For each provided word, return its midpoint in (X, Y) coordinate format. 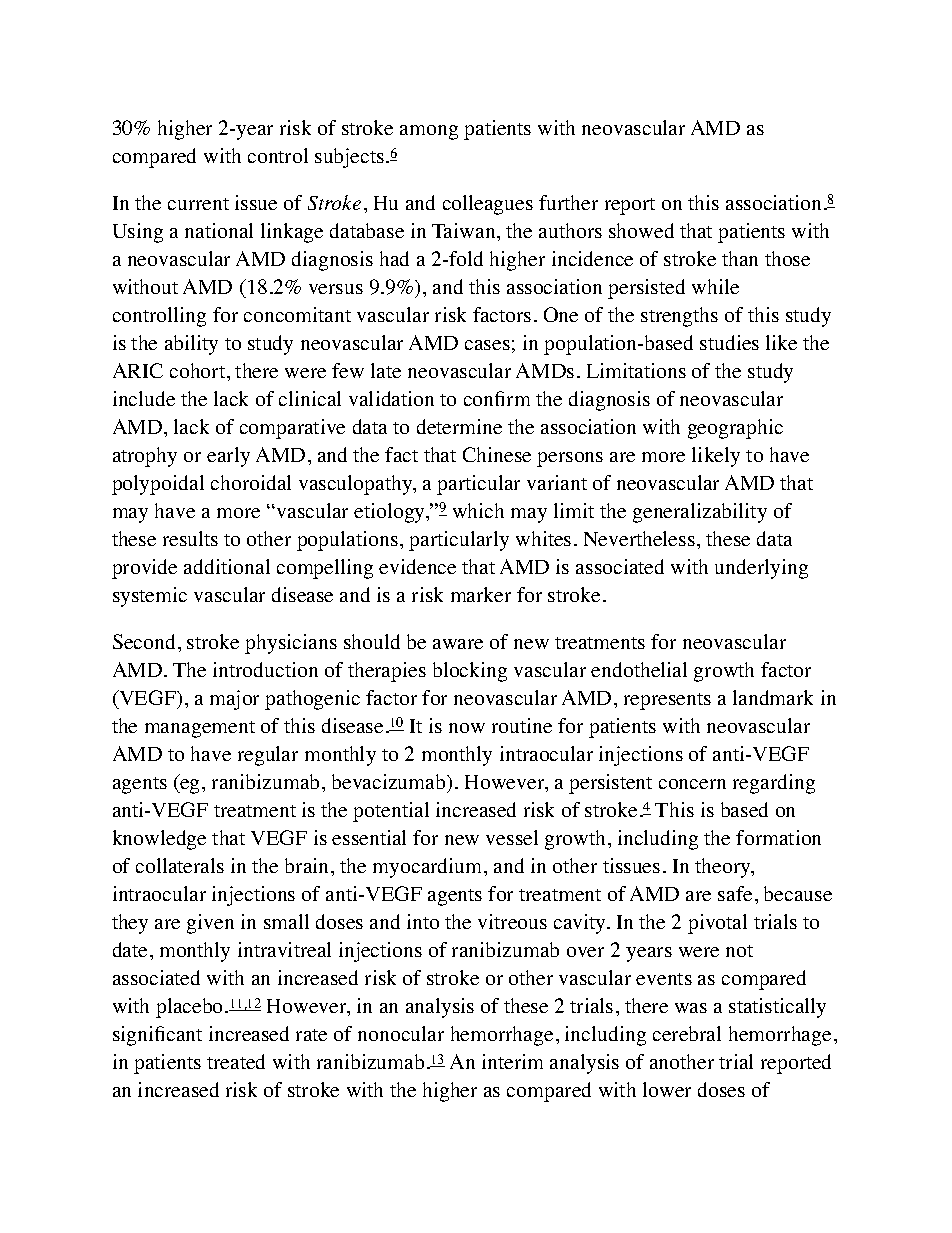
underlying (761, 569)
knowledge (159, 840)
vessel (512, 837)
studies (729, 342)
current (198, 204)
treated (236, 1061)
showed (641, 230)
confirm (497, 398)
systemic (150, 597)
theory (724, 868)
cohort (199, 370)
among (429, 132)
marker (481, 594)
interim (512, 1061)
